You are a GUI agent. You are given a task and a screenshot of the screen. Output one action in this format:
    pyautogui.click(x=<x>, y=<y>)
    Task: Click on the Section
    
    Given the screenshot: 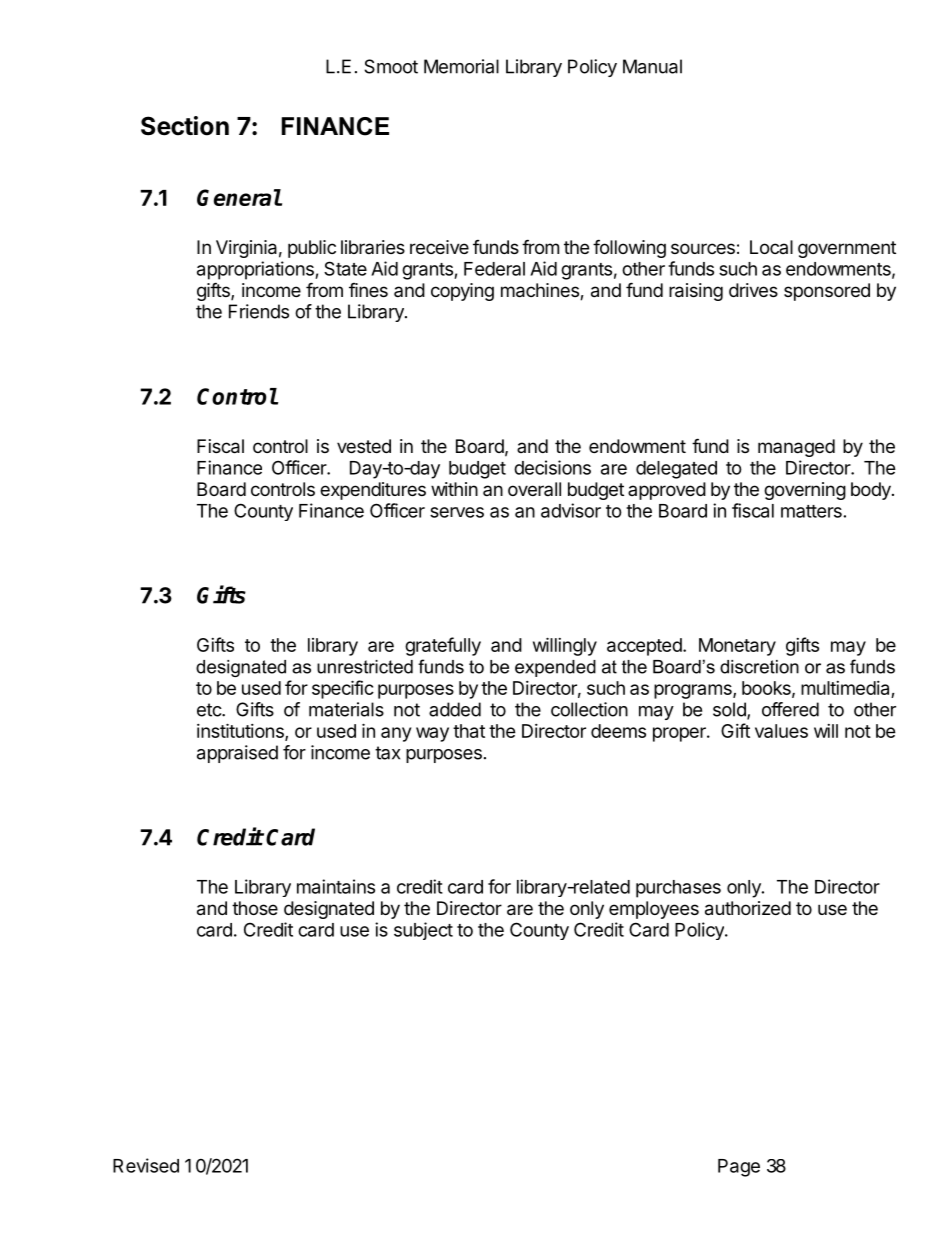 What is the action you would take?
    pyautogui.click(x=185, y=126)
